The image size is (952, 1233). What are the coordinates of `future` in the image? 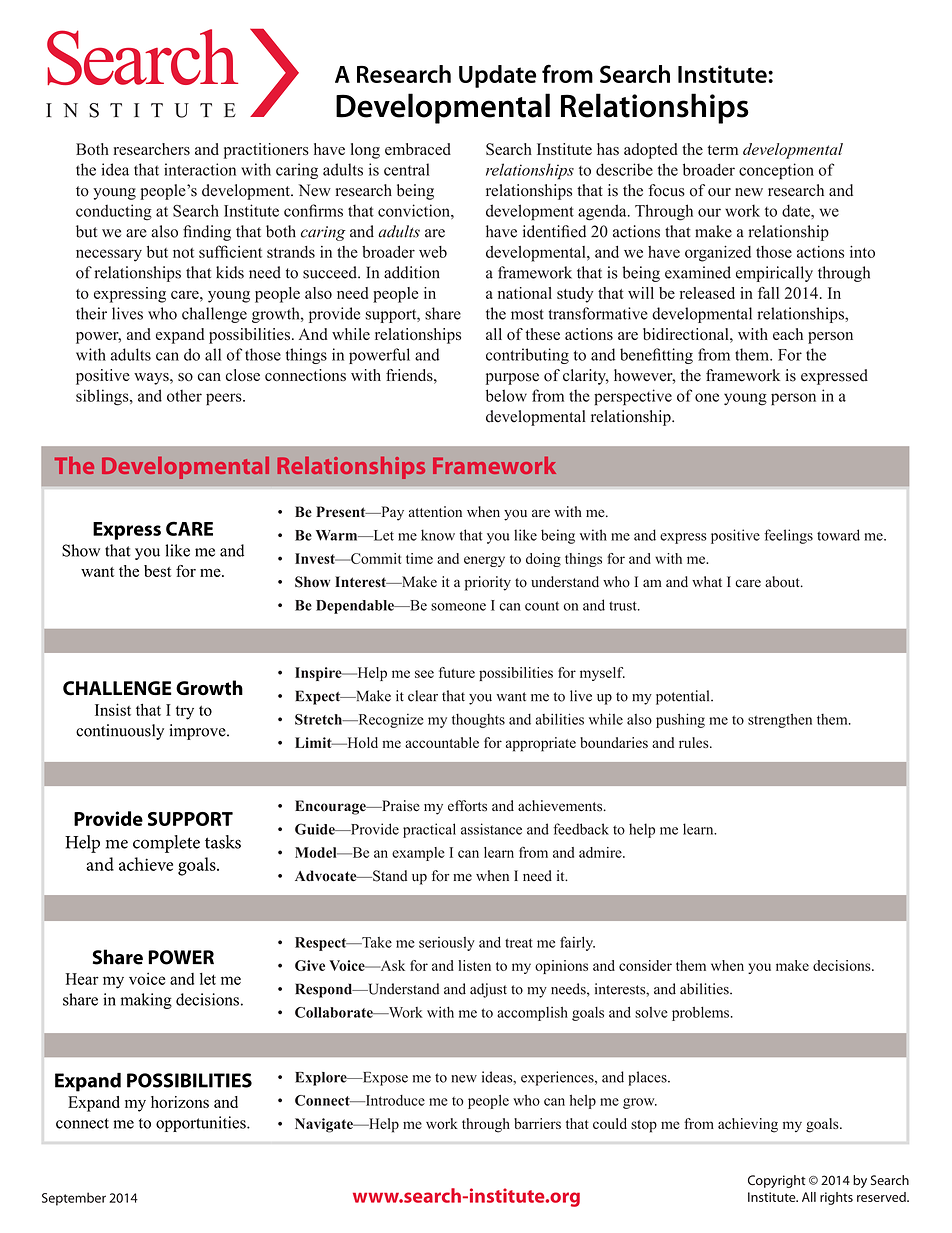 It's located at (457, 672).
